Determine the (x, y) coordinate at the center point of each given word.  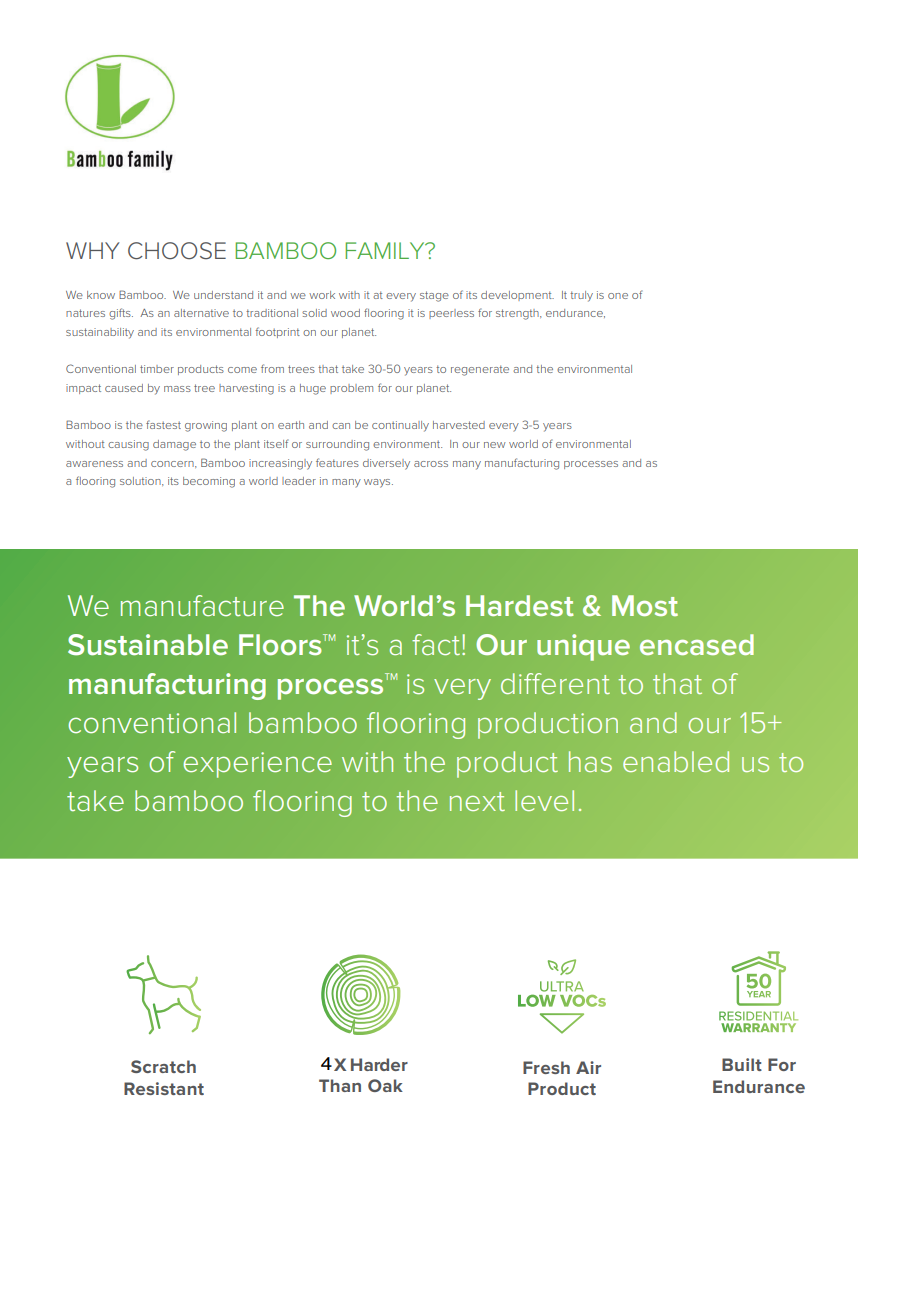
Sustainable (148, 645)
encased (697, 644)
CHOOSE (177, 251)
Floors (281, 645)
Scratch (163, 1066)
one (618, 296)
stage (434, 296)
